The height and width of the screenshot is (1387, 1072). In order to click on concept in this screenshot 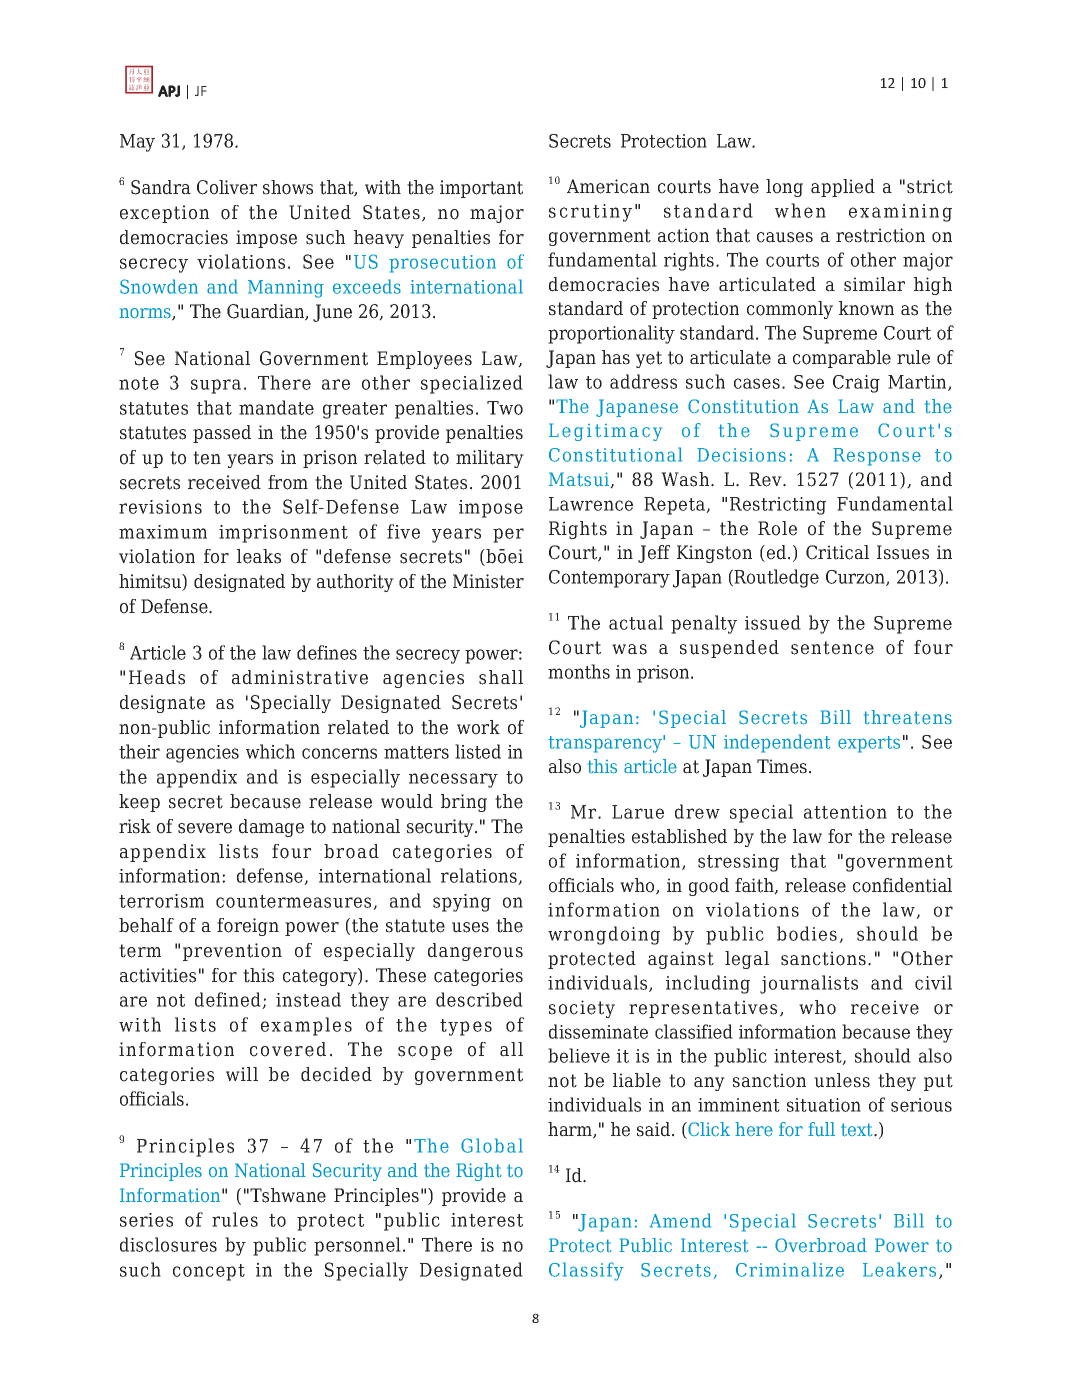, I will do `click(209, 1272)`.
